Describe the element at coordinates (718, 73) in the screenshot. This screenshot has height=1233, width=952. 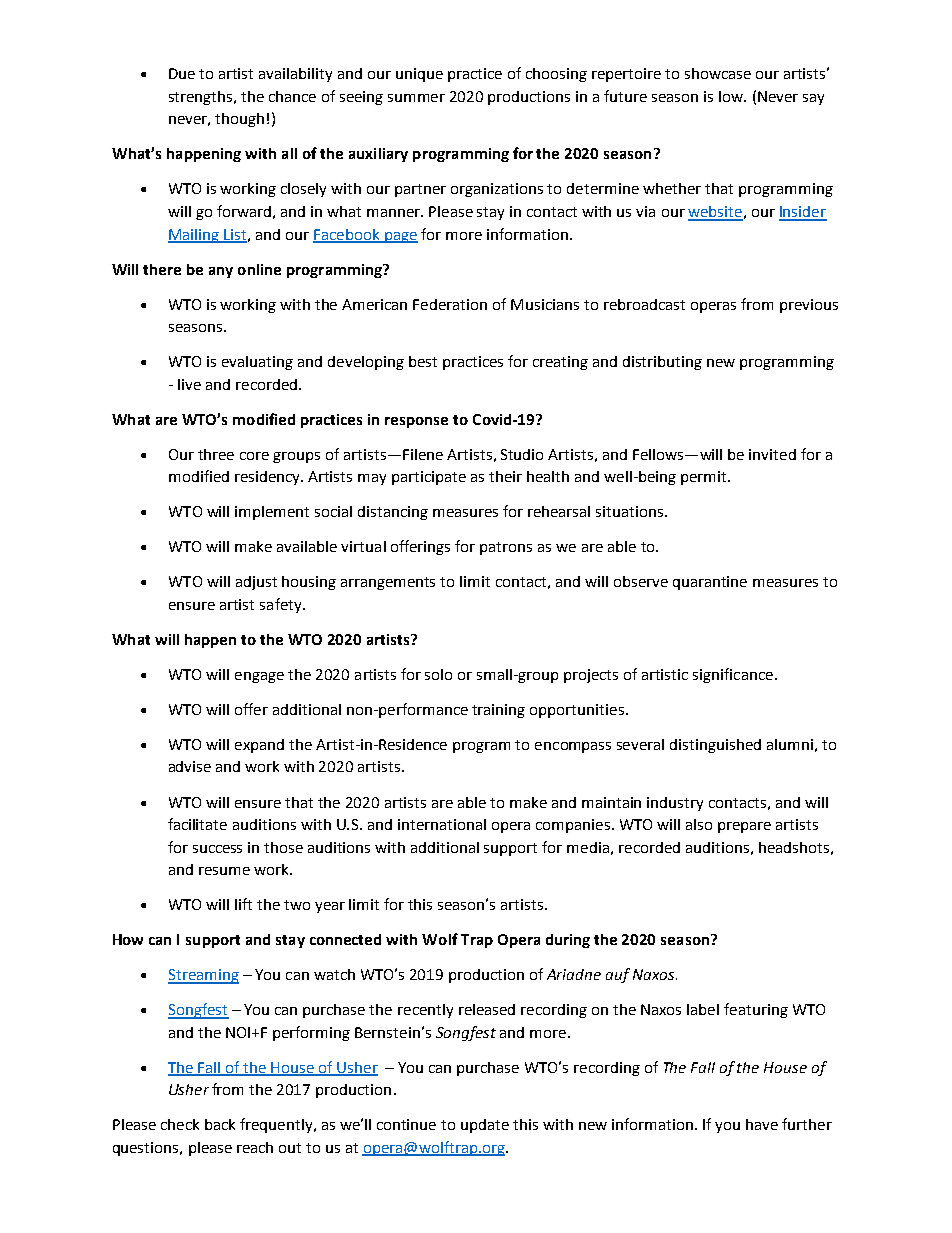
I see `showcase` at that location.
